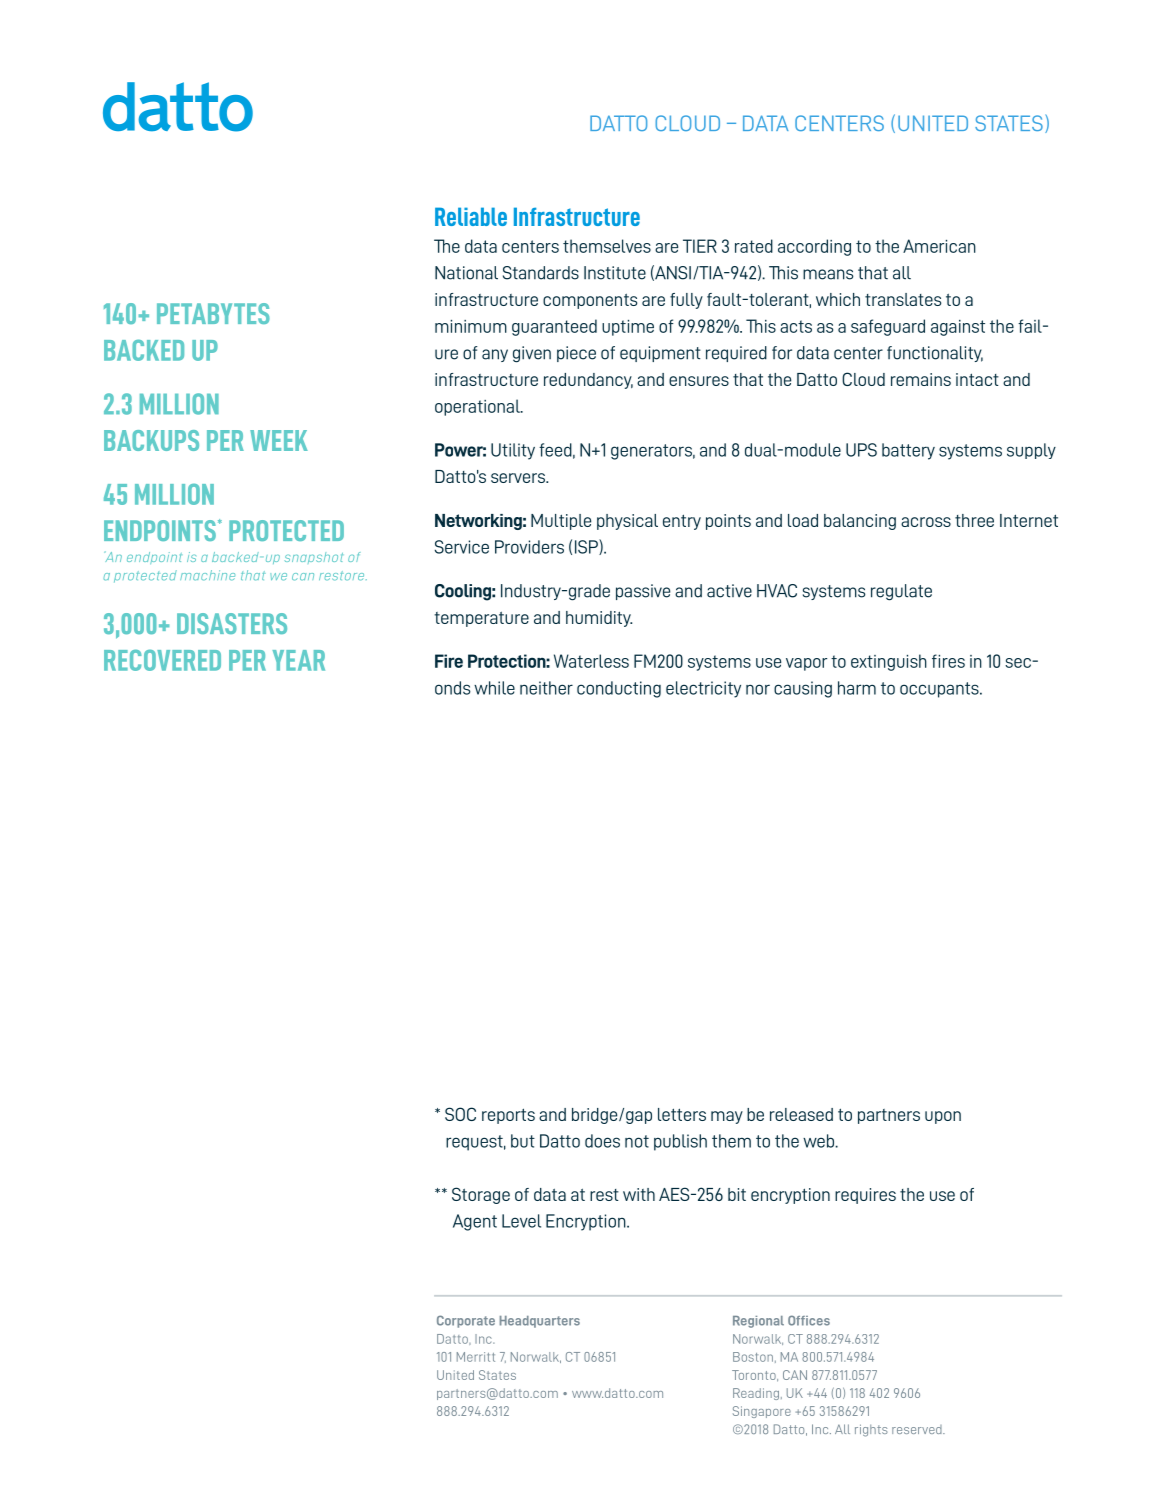 The image size is (1165, 1508). I want to click on ISP, so click(587, 547).
